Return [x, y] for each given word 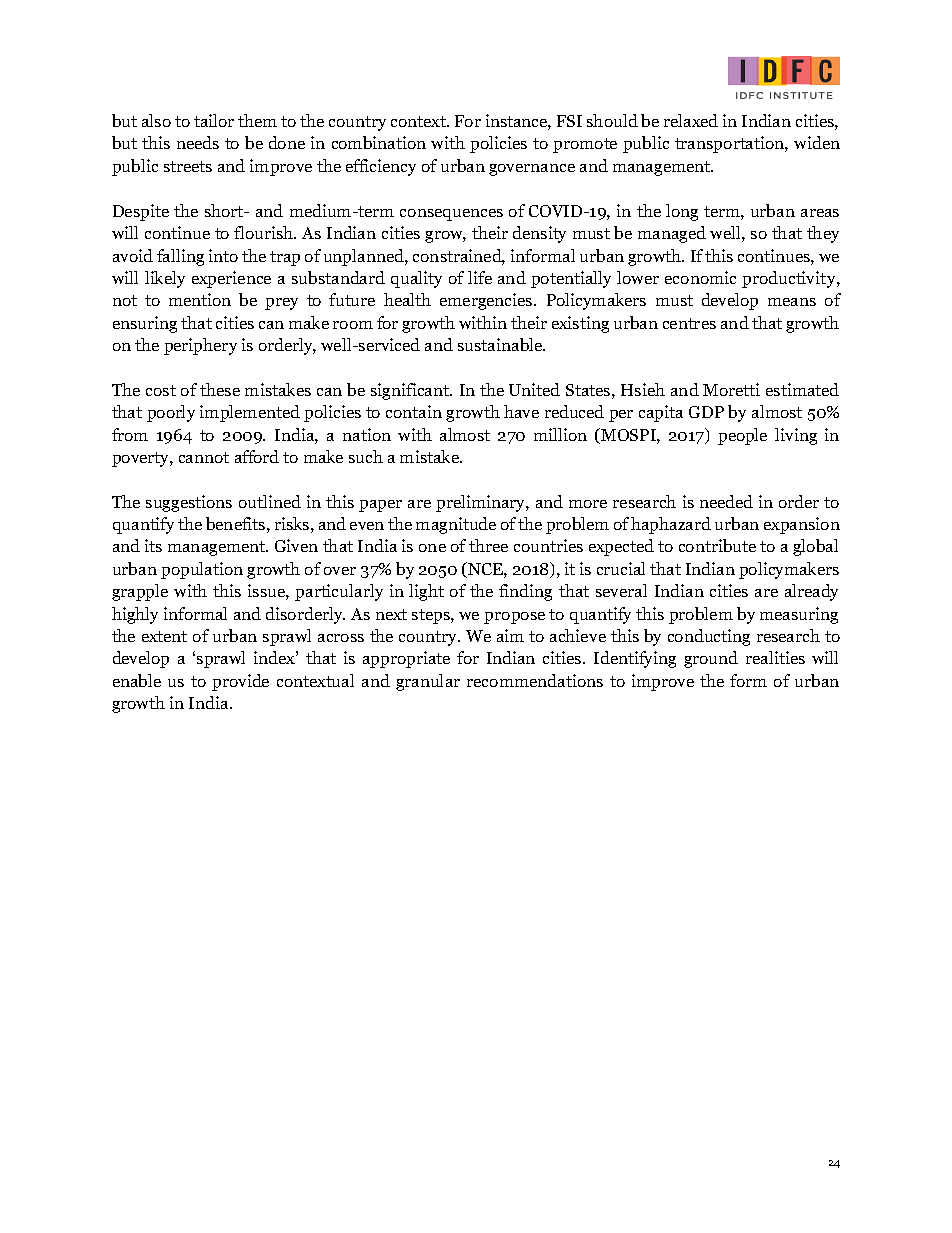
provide [240, 682]
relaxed [691, 120]
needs [198, 142]
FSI [569, 121]
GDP [706, 412]
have [521, 411]
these [220, 389]
